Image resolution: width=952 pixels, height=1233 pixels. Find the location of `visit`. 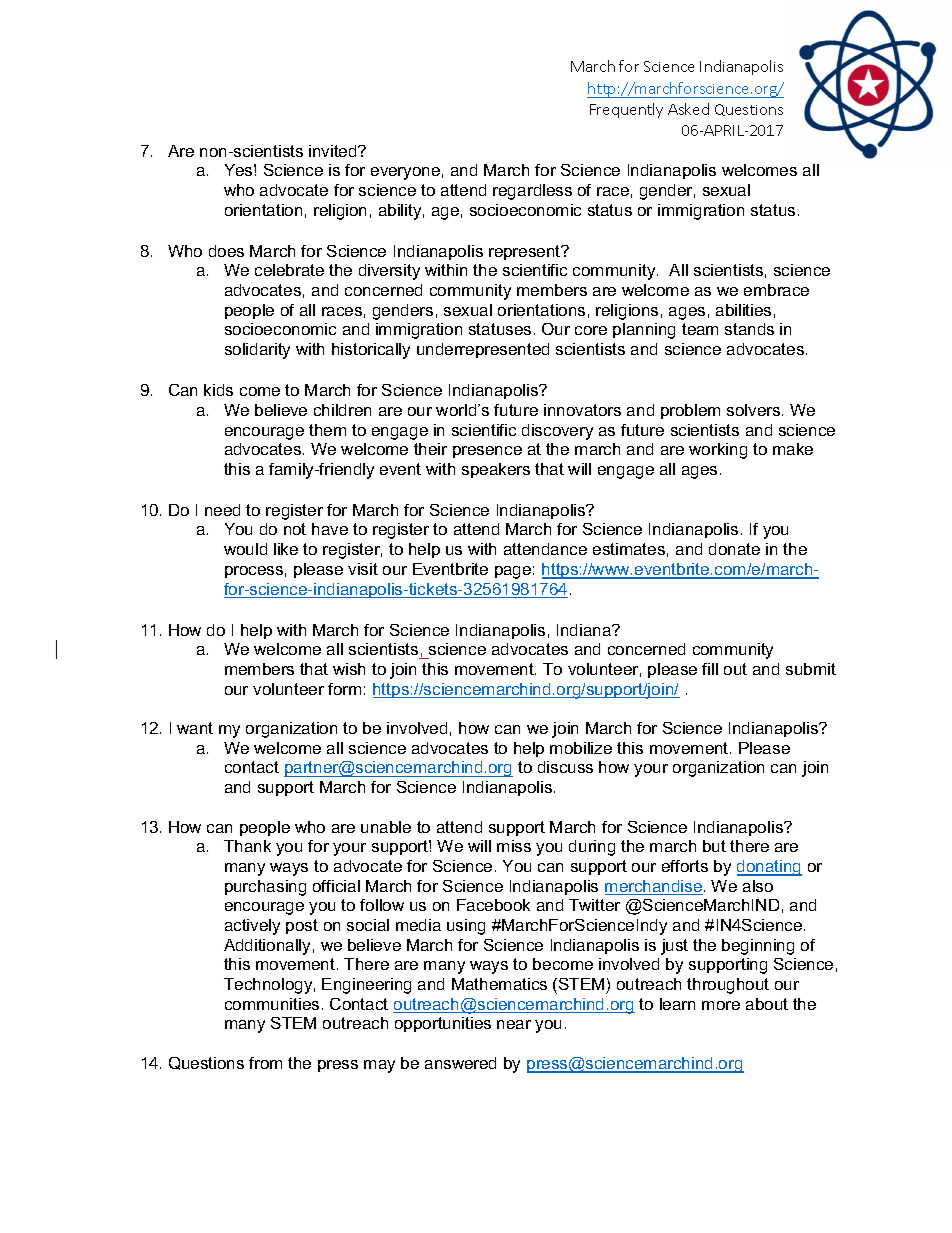

visit is located at coordinates (363, 569).
